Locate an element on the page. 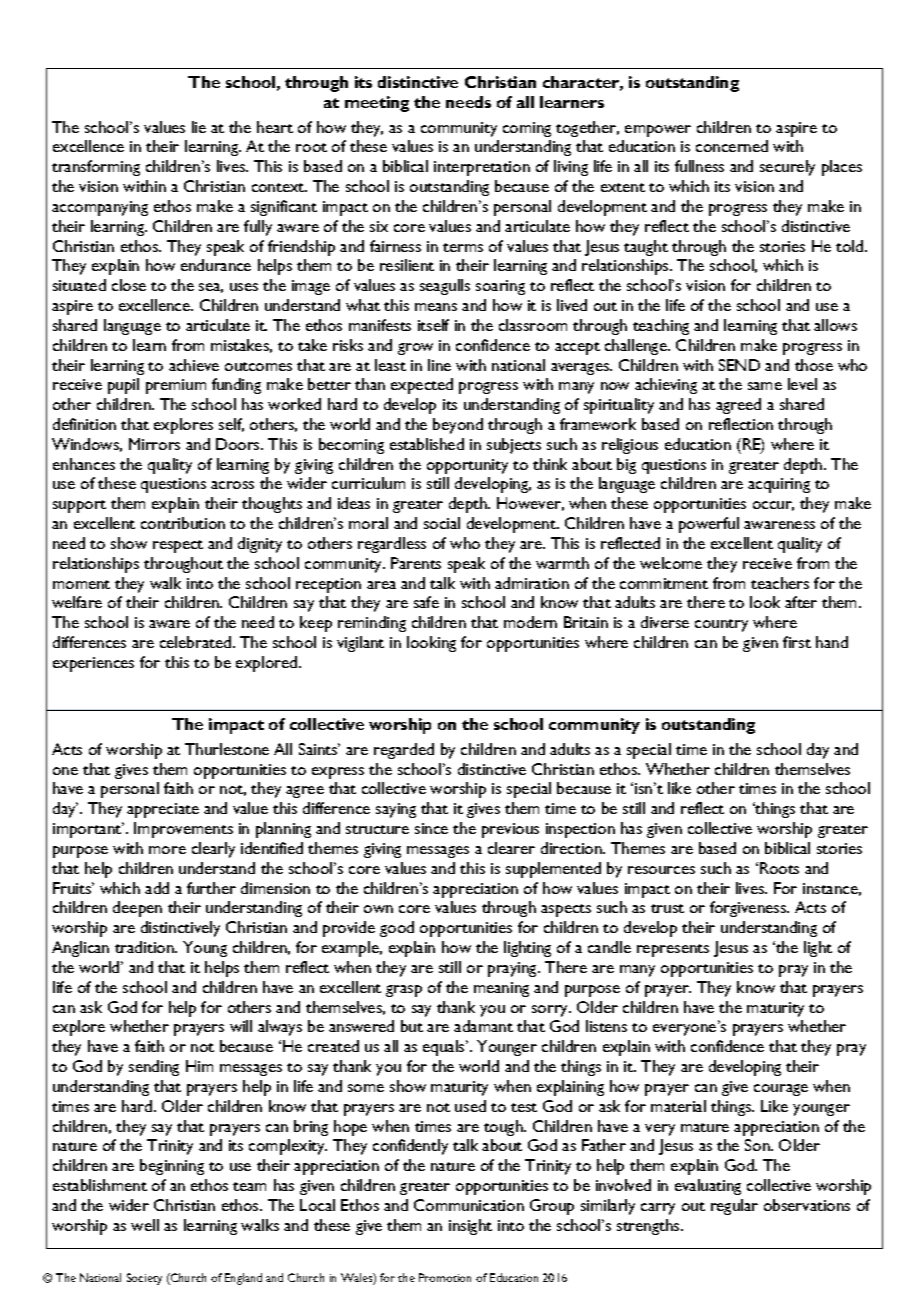 This document has width=924, height=1309. first is located at coordinates (797, 642).
